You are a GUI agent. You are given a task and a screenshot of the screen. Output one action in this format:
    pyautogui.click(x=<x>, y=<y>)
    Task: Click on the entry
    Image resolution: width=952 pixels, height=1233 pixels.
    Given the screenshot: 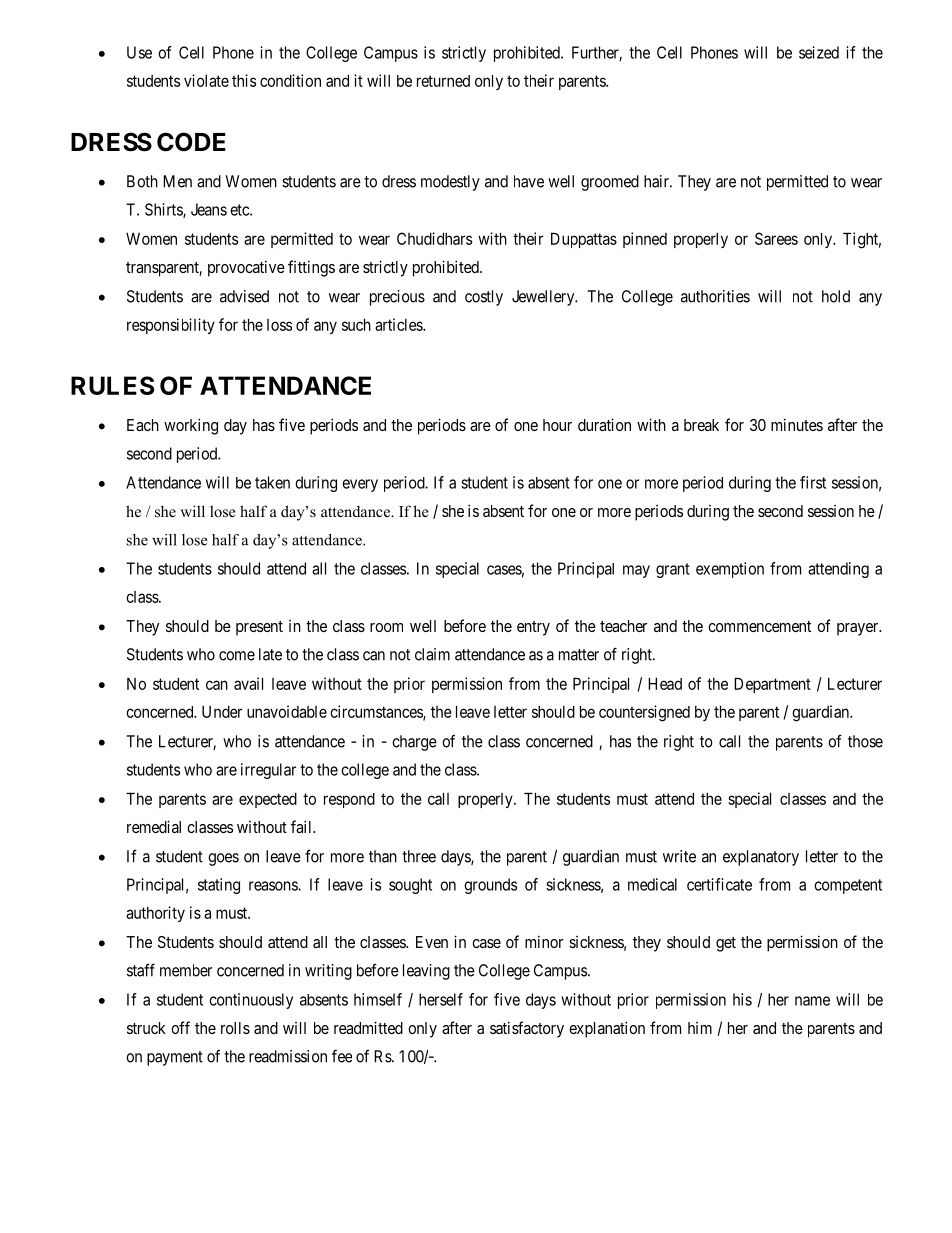 What is the action you would take?
    pyautogui.click(x=533, y=628)
